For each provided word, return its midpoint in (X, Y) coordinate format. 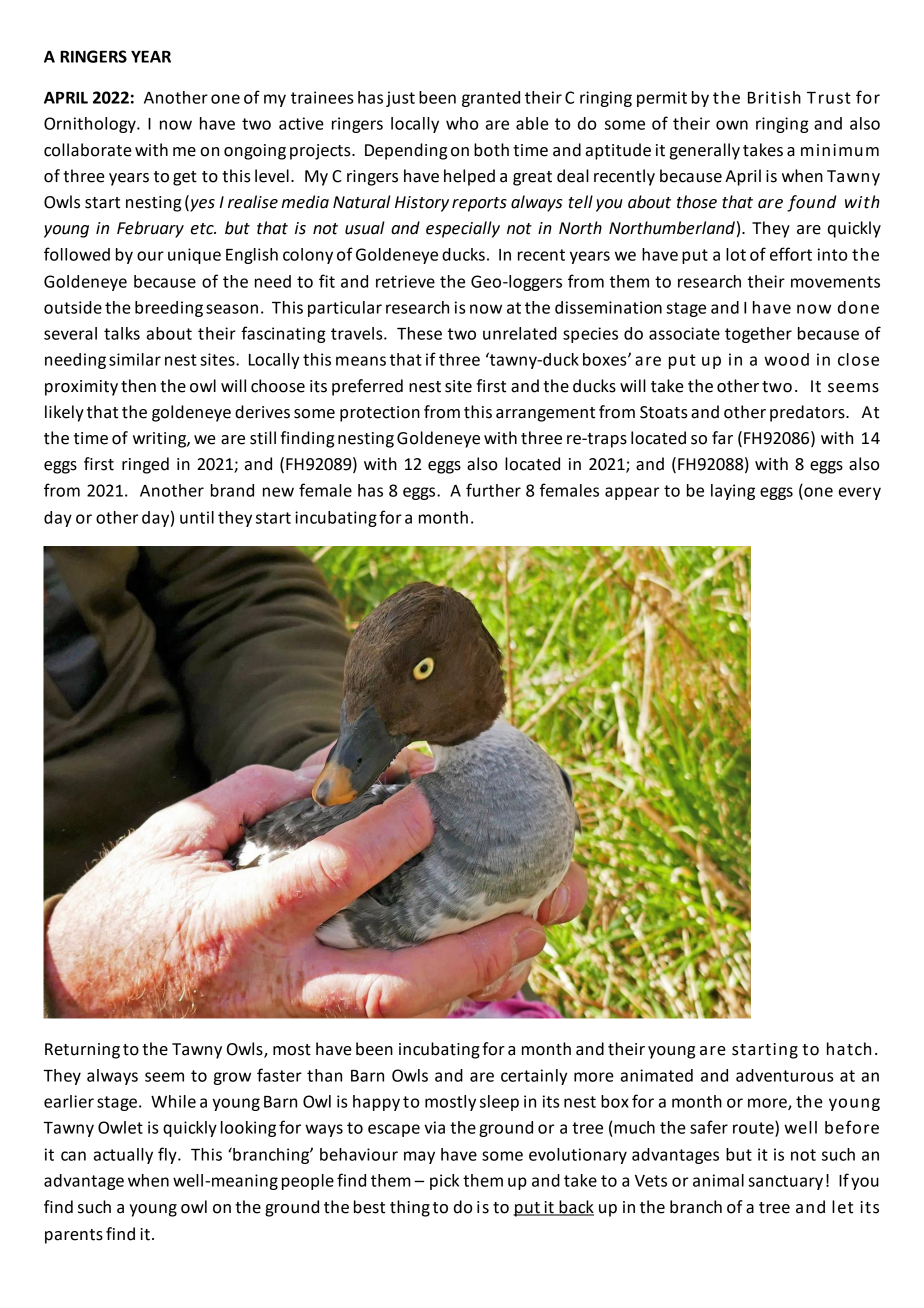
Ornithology (91, 125)
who (462, 123)
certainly (534, 1077)
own (732, 125)
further (493, 490)
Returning (82, 1051)
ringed (145, 465)
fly (168, 1155)
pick (444, 1182)
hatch (849, 1049)
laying (733, 492)
